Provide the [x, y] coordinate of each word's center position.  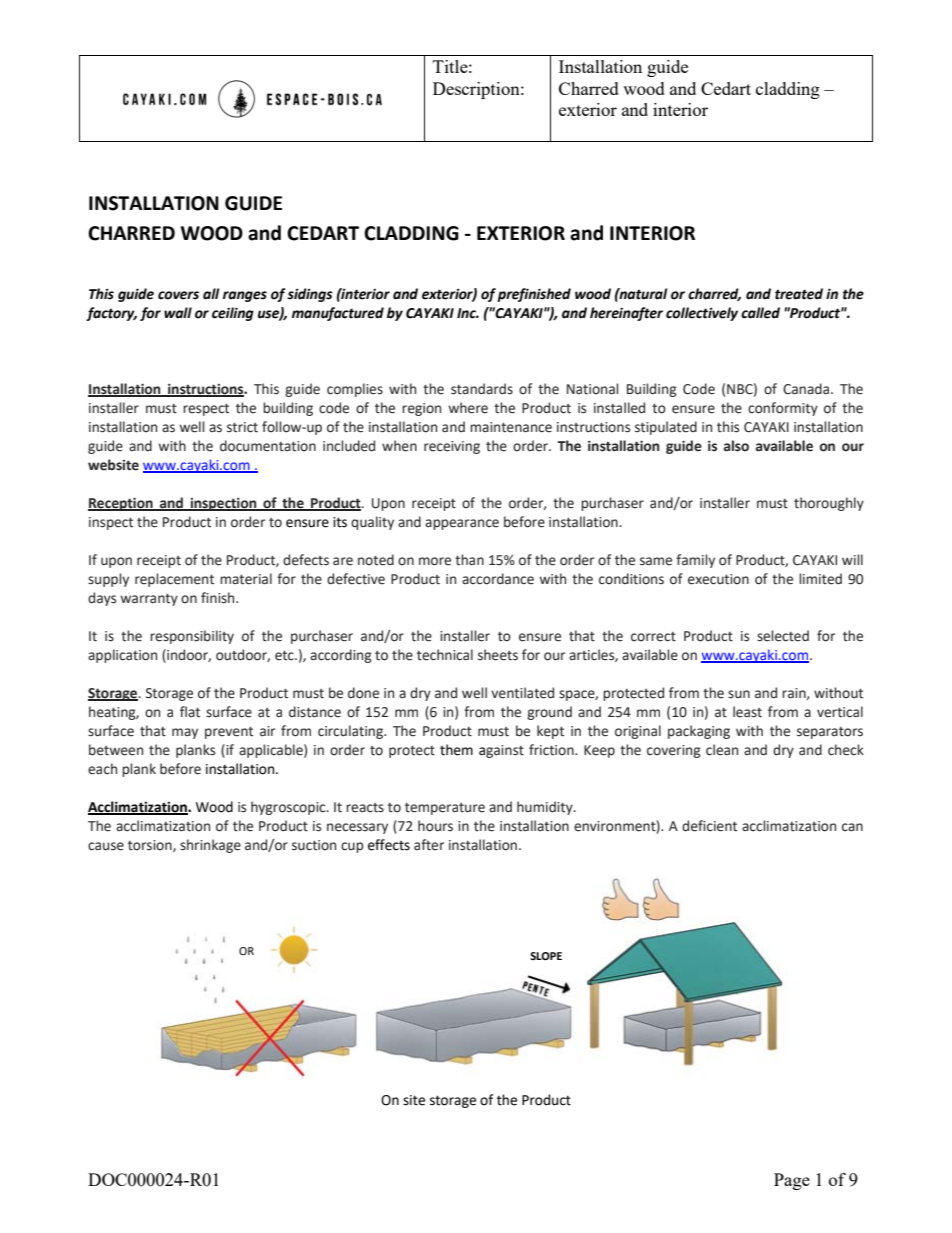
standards [482, 389]
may [185, 733]
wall [178, 313]
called [760, 313]
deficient [709, 826]
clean [722, 750]
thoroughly [829, 504]
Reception [121, 504]
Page [792, 1181]
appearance [462, 524]
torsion [151, 846]
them [456, 750]
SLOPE [546, 956]
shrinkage [210, 846]
